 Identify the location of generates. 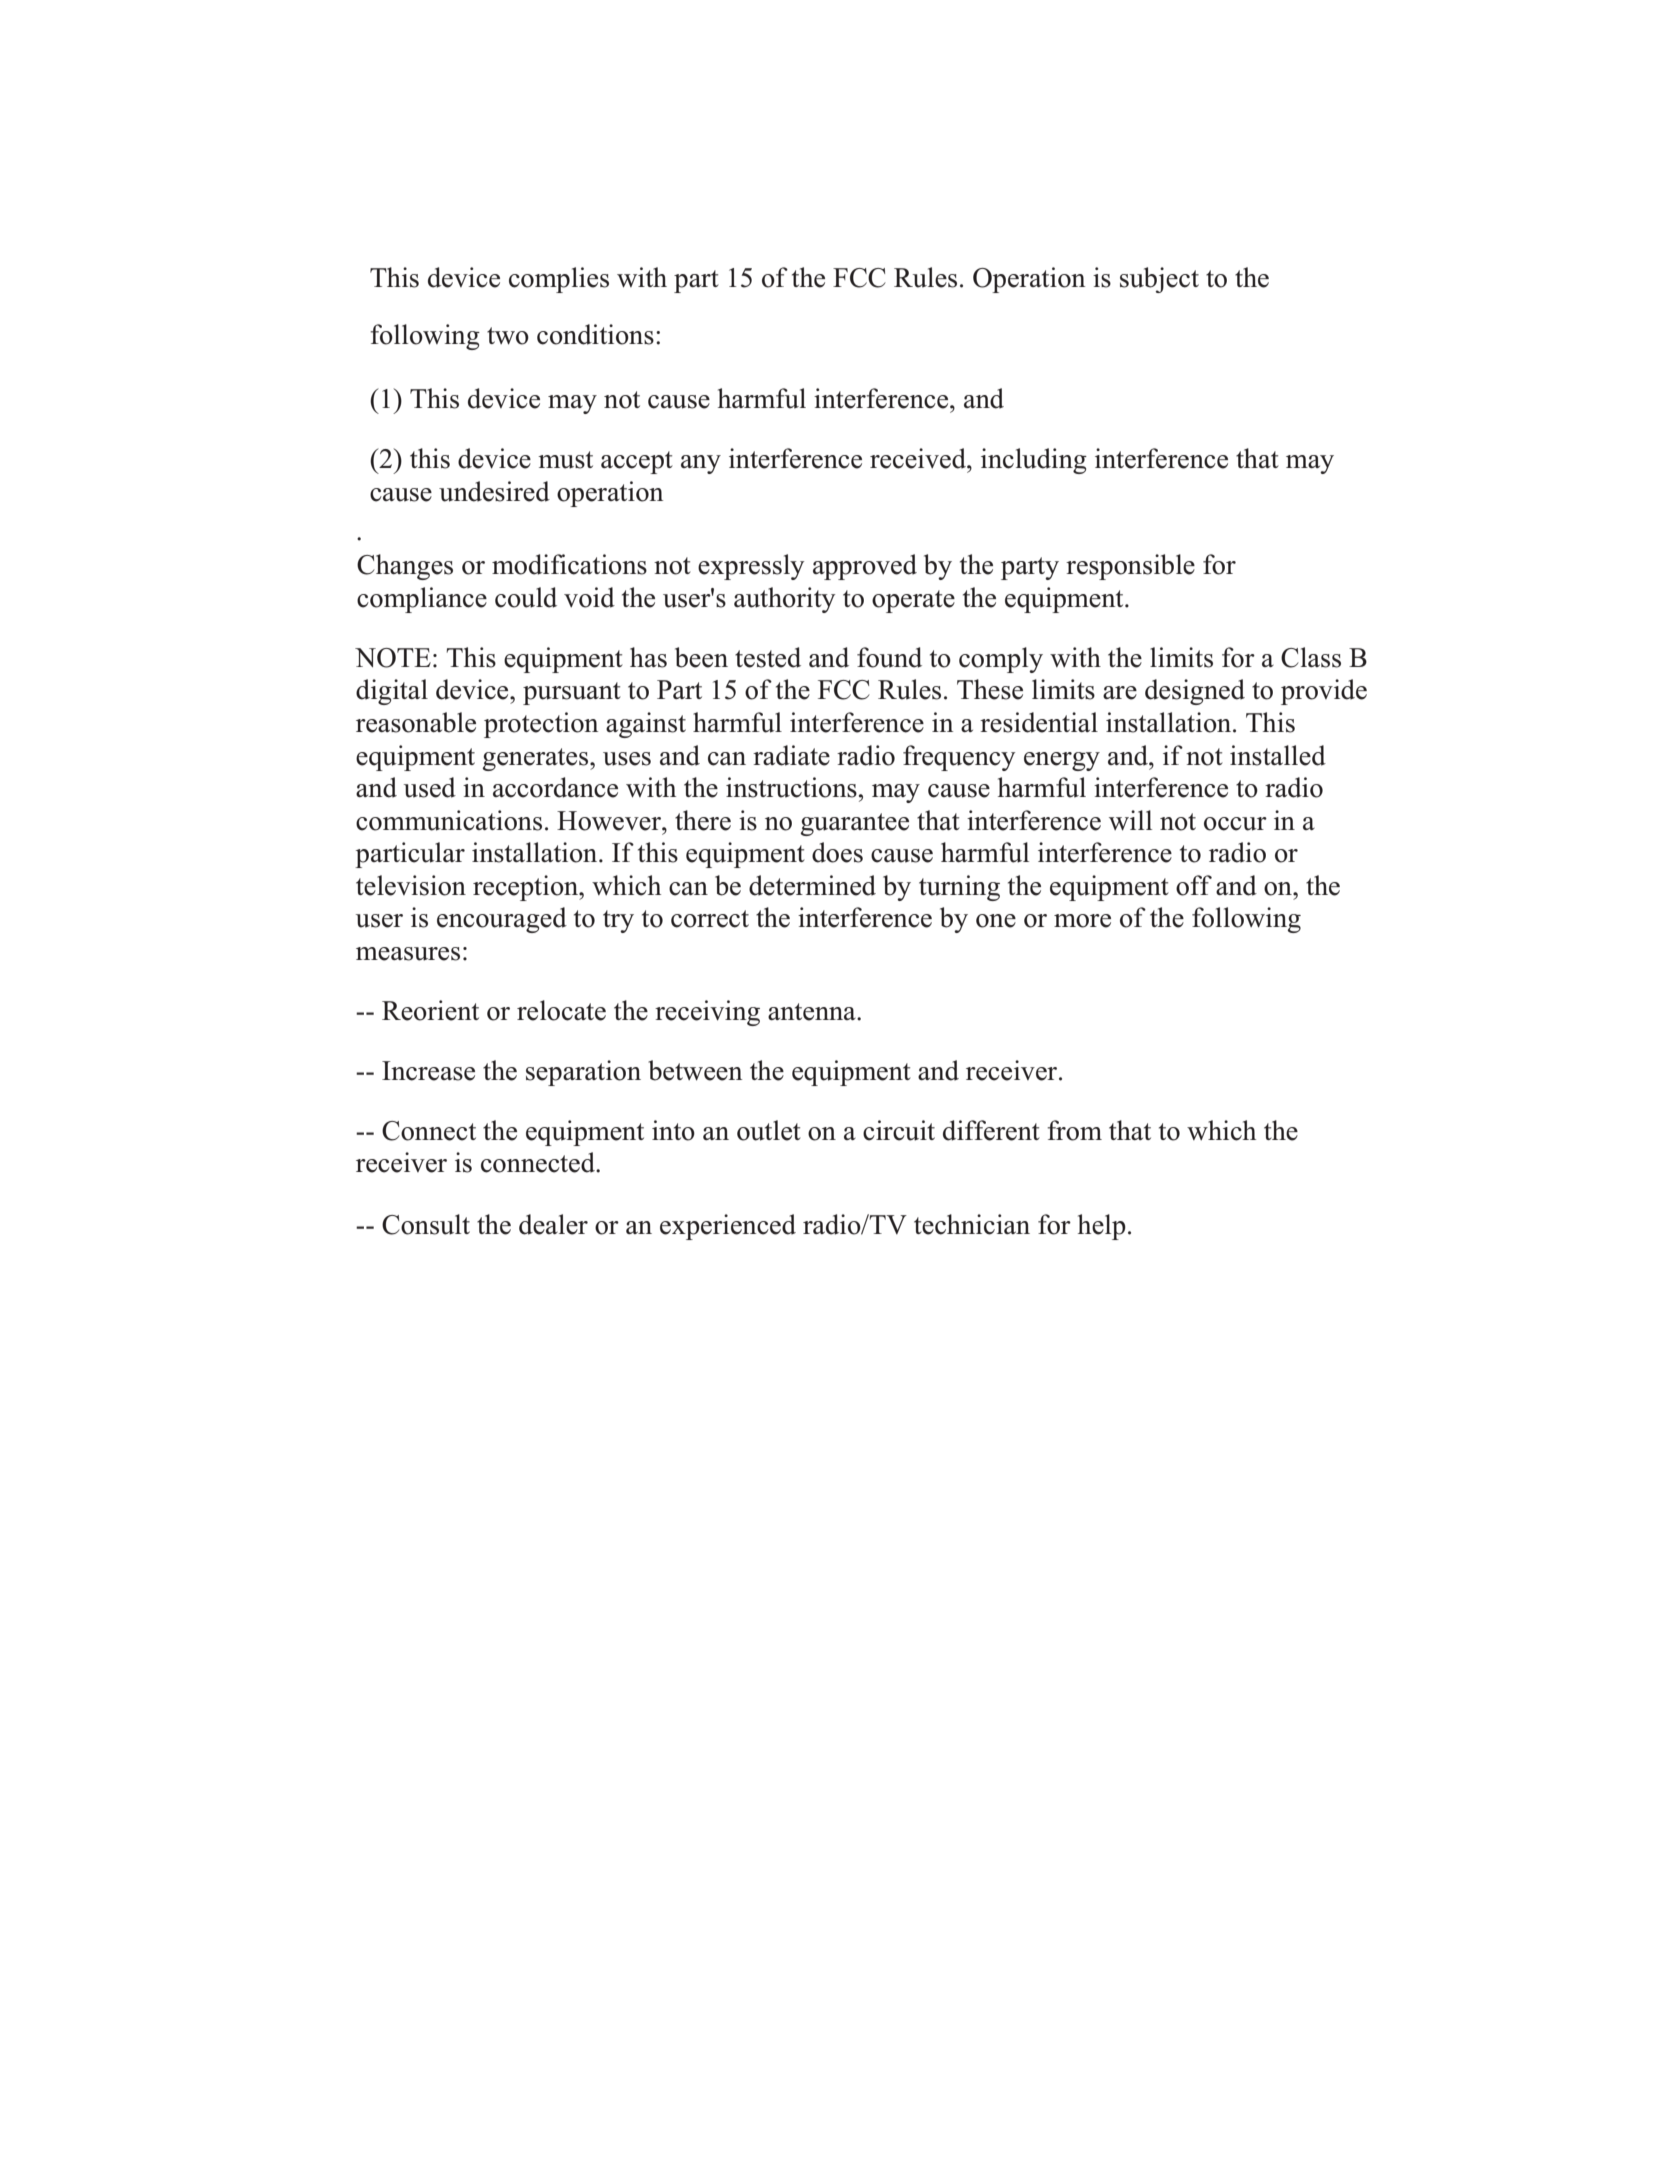
(536, 759).
